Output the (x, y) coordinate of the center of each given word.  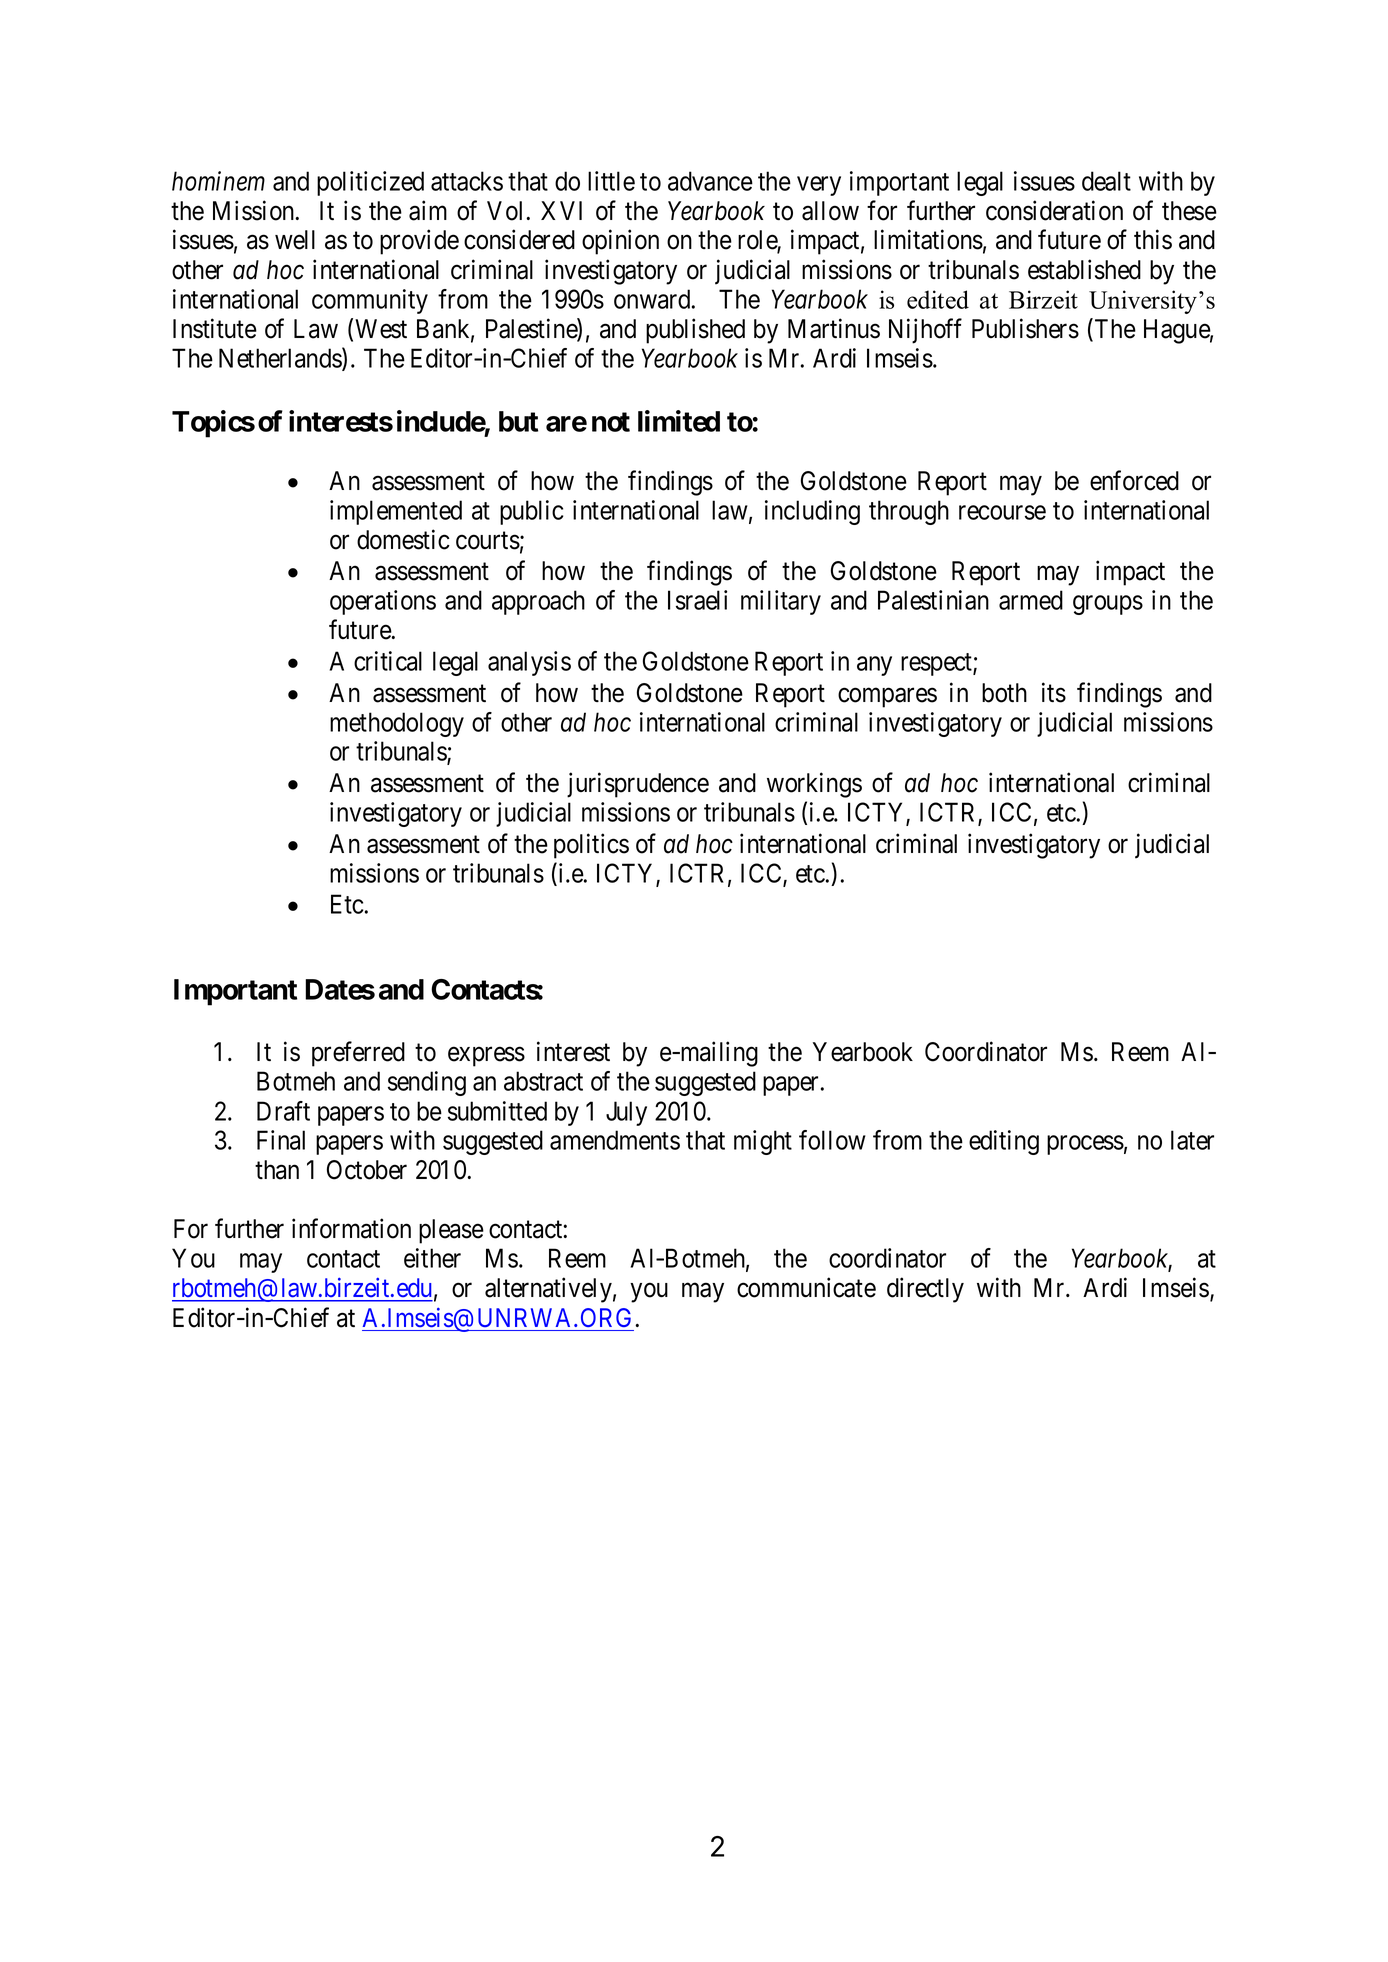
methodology (397, 724)
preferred (358, 1054)
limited (679, 421)
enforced (1134, 480)
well (295, 240)
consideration (1054, 210)
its (1054, 692)
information (351, 1228)
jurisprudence (638, 785)
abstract (543, 1081)
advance (710, 181)
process (1085, 1145)
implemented (396, 512)
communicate (806, 1287)
